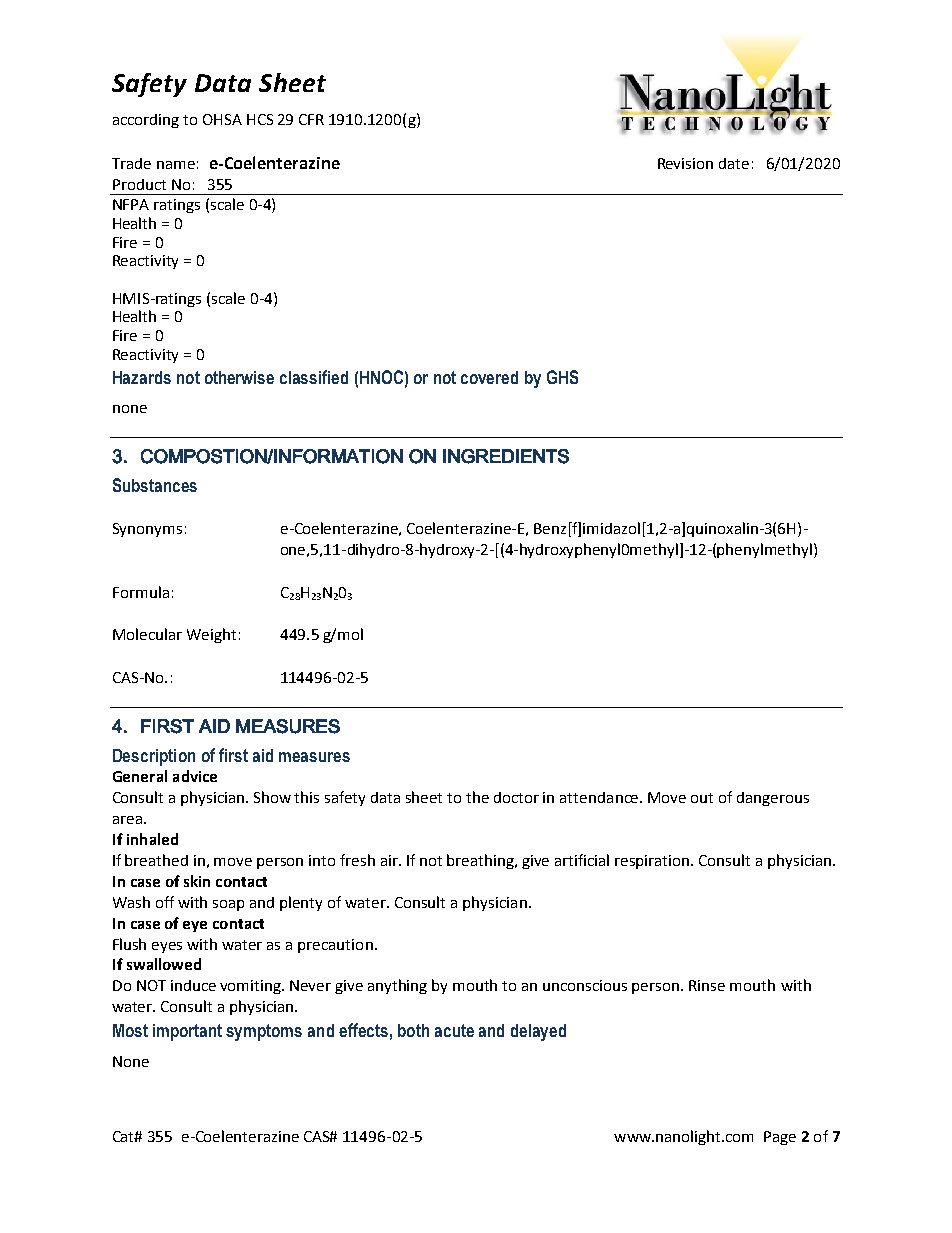  I want to click on CFR, so click(311, 119).
